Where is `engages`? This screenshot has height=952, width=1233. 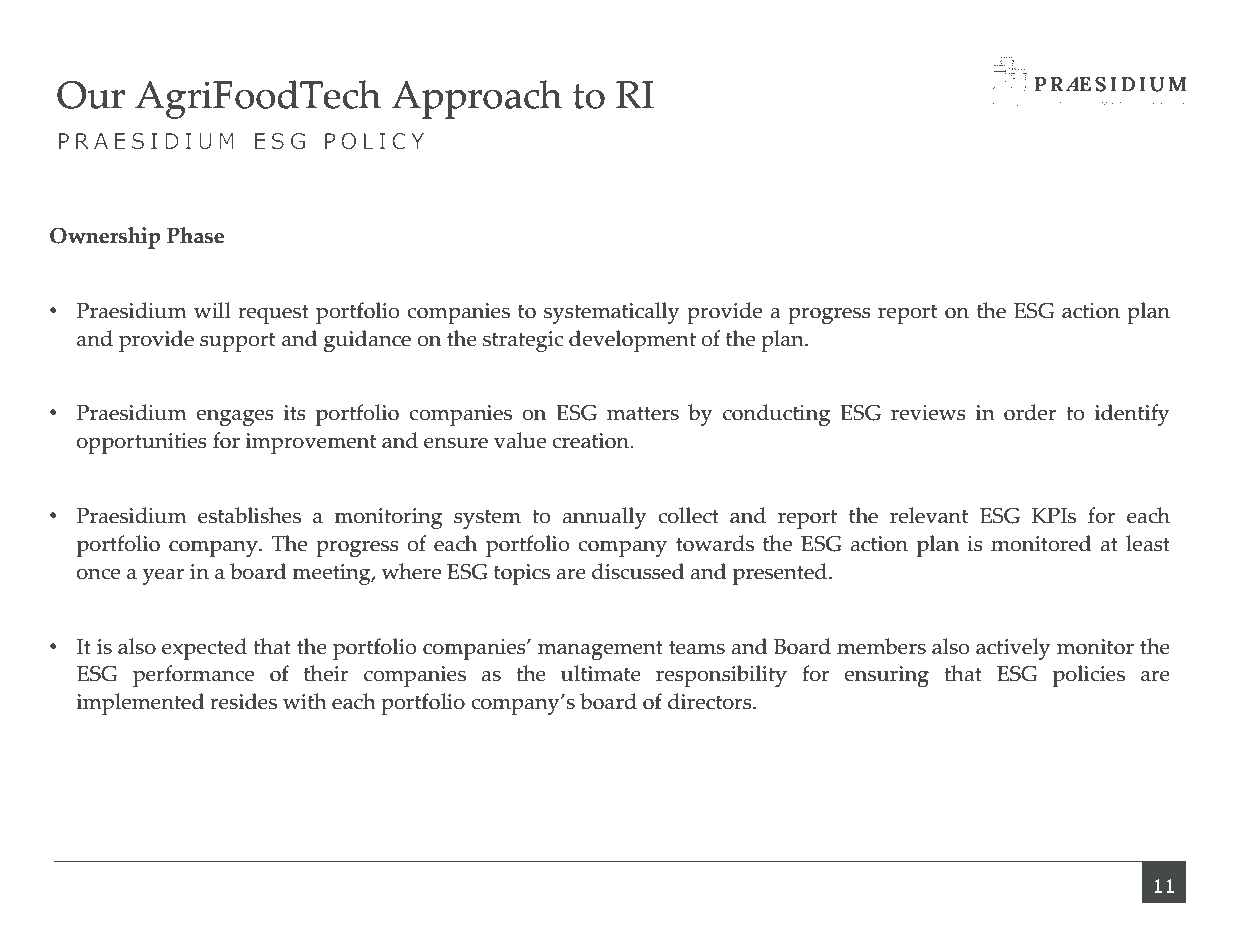
engages is located at coordinates (235, 418).
